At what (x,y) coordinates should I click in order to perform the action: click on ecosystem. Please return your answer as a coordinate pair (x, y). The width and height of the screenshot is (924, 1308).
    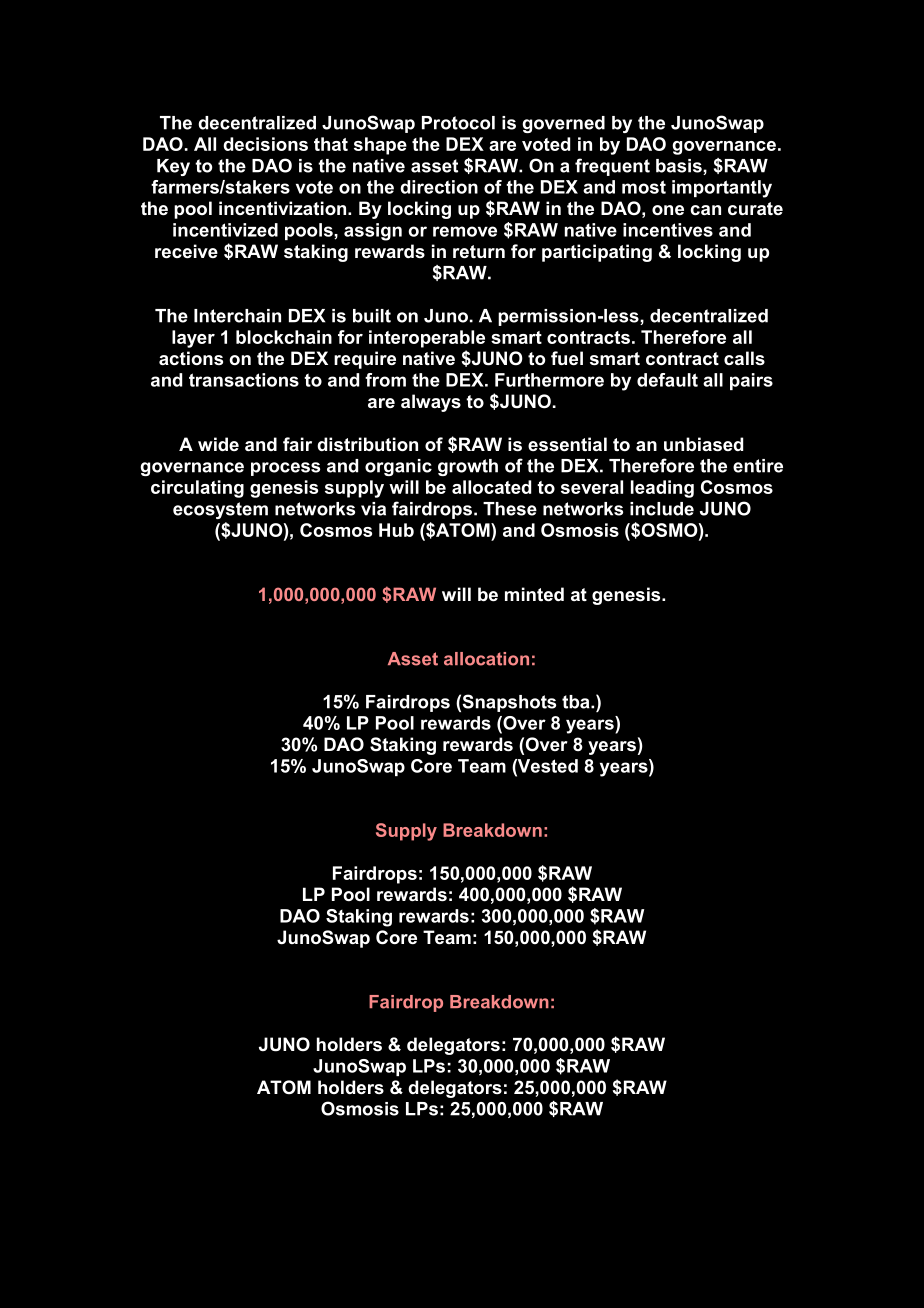
    Looking at the image, I should click on (220, 510).
